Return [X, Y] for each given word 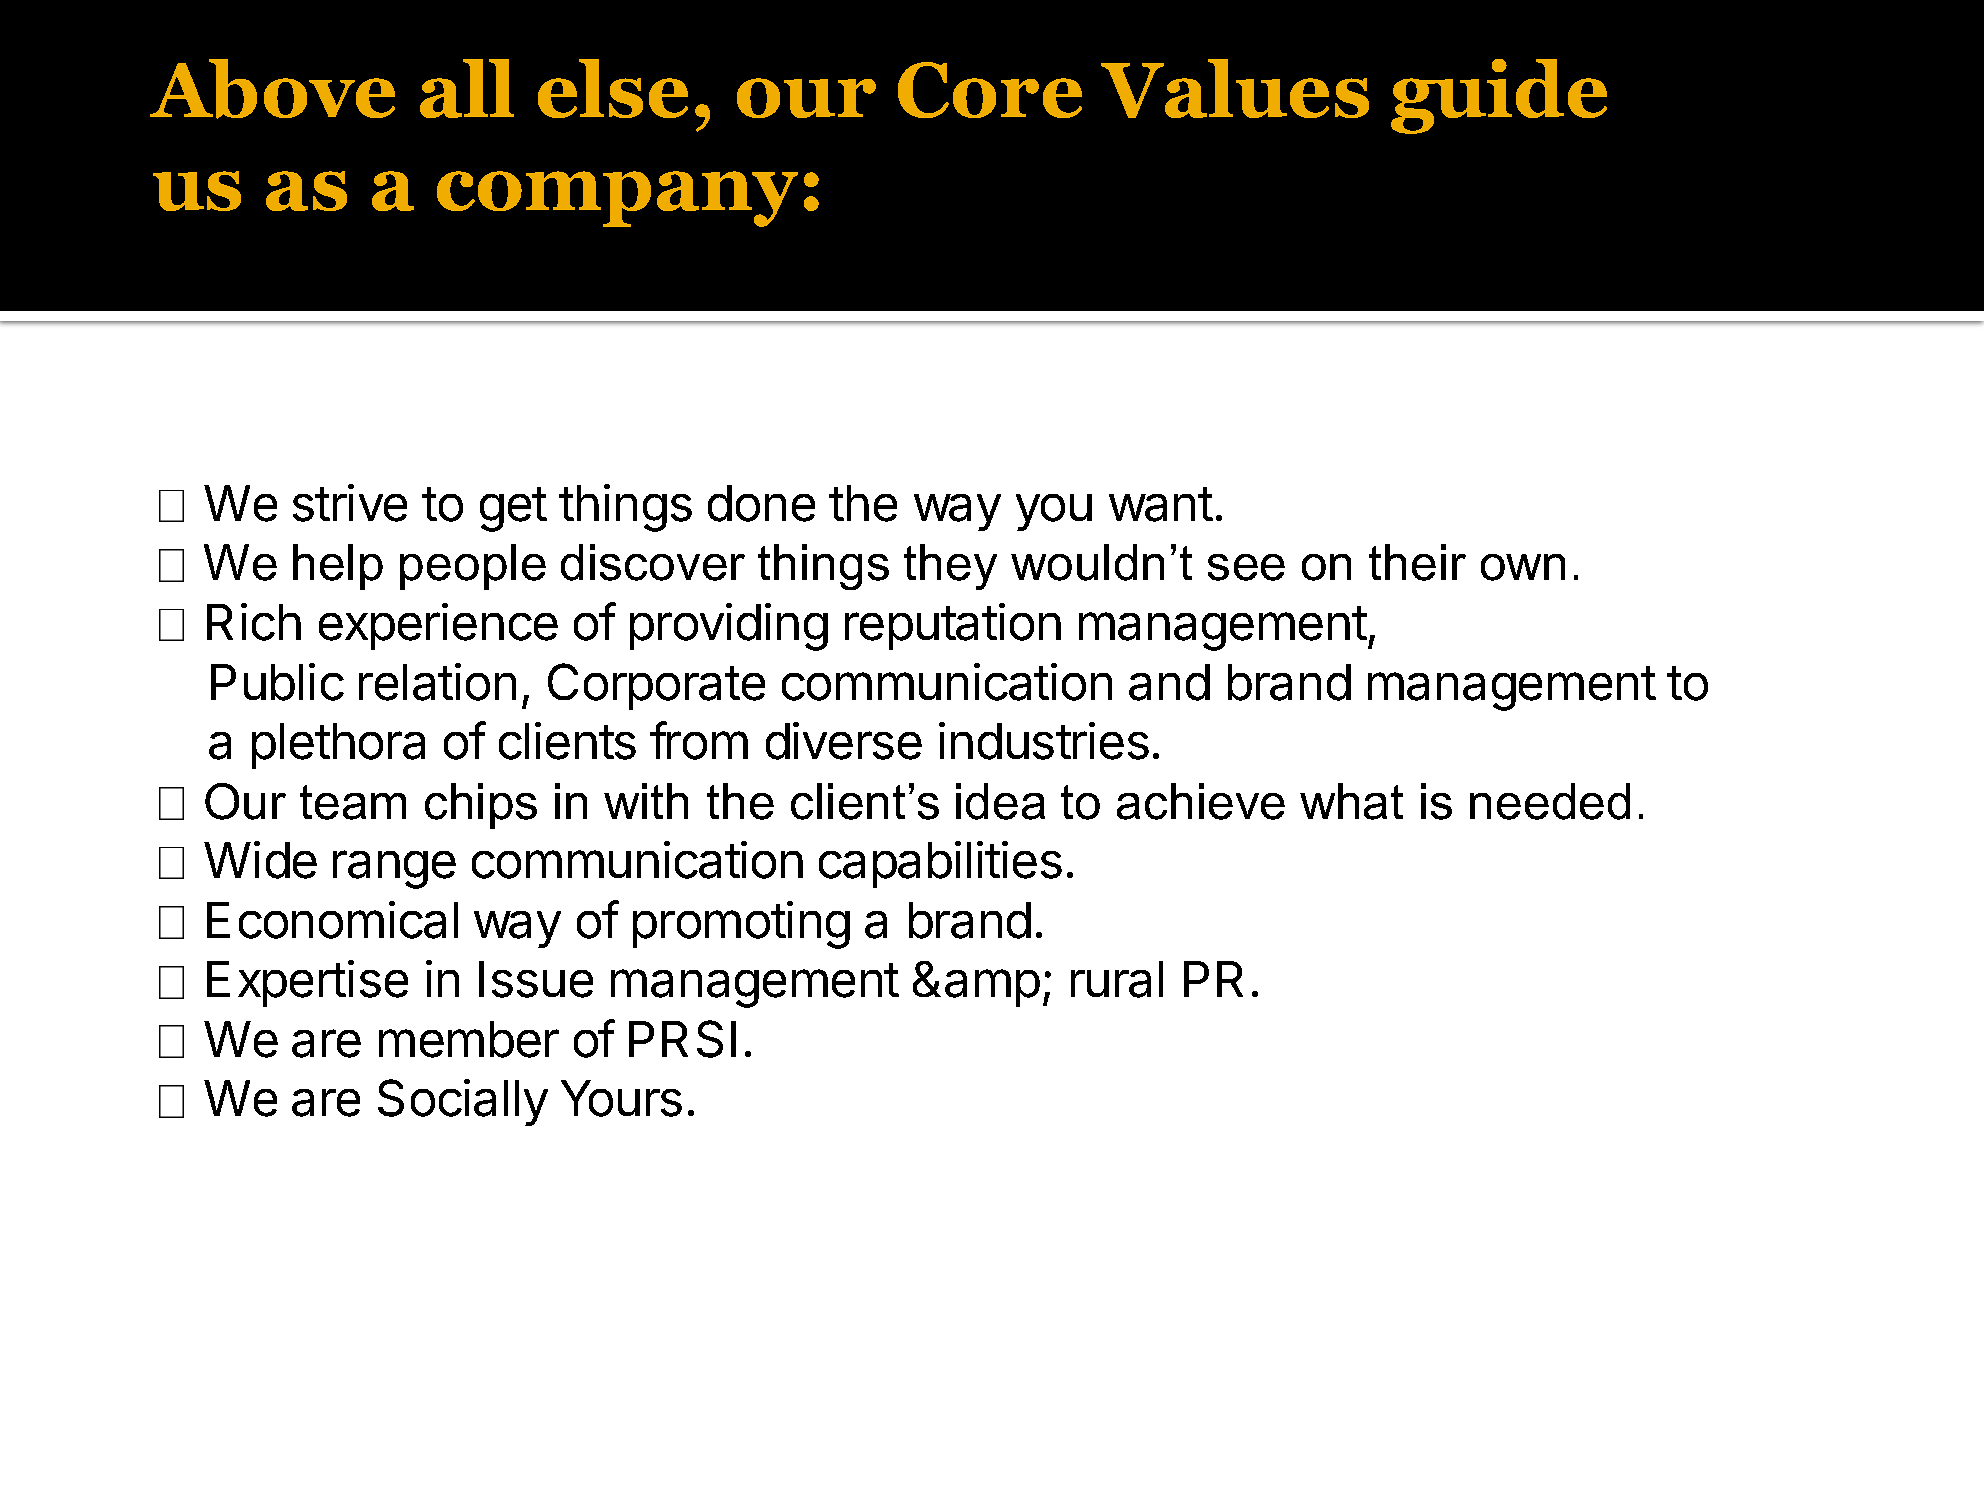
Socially [463, 1102]
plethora [338, 746]
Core [990, 90]
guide [1499, 96]
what [1351, 801]
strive [350, 503]
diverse [844, 741]
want [1161, 504]
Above [272, 89]
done [761, 503]
